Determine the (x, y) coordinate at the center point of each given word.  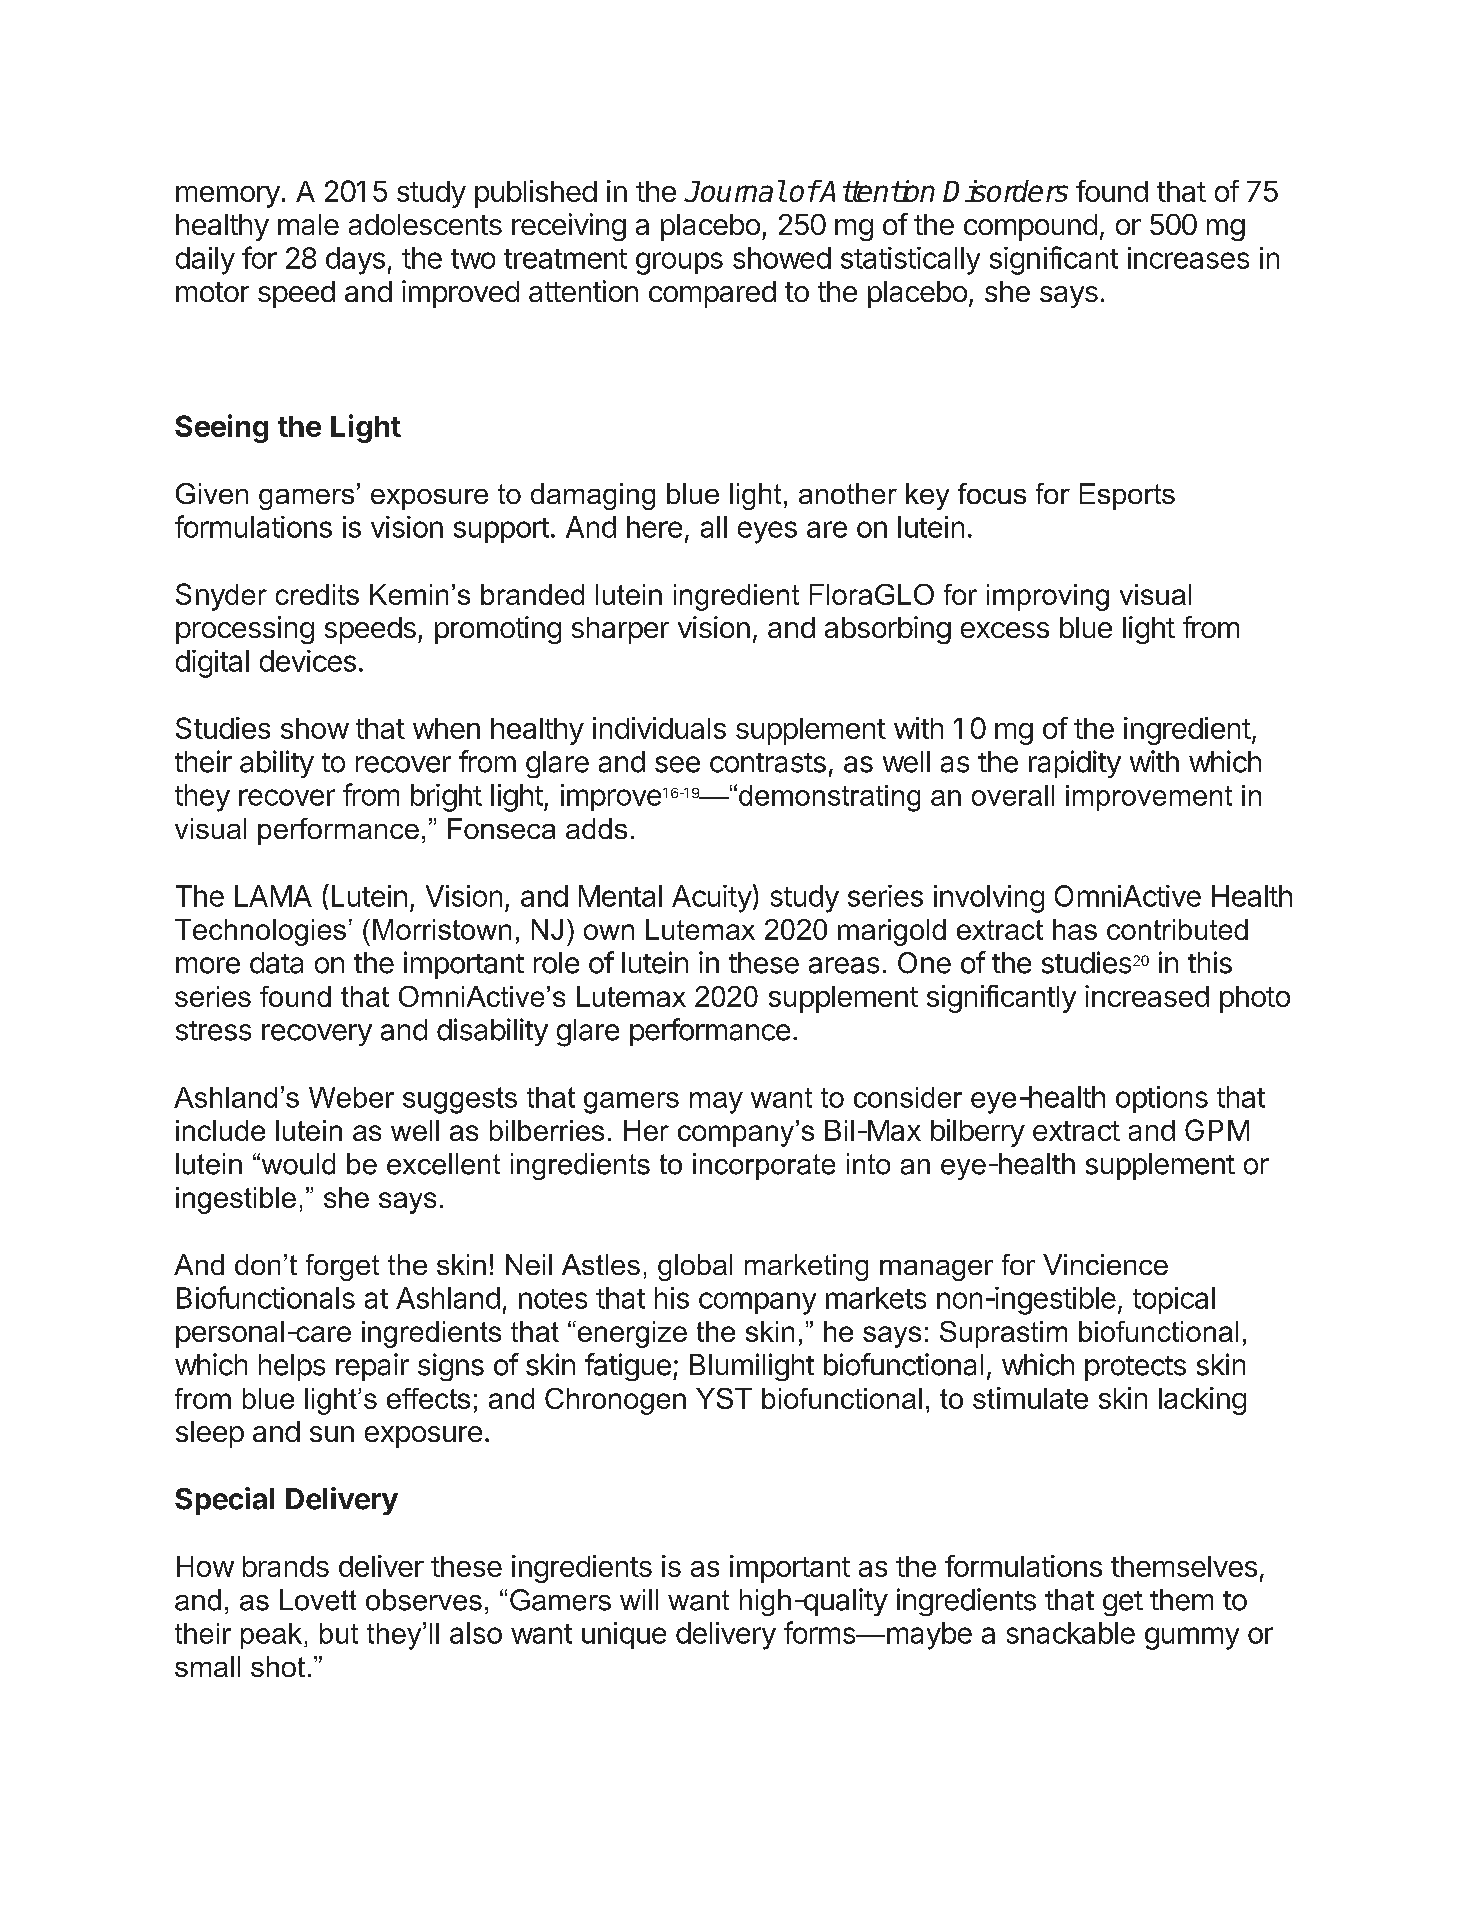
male (308, 224)
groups (679, 263)
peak (271, 1636)
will (639, 1599)
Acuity (712, 899)
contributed (1177, 929)
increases (1188, 258)
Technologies (260, 932)
